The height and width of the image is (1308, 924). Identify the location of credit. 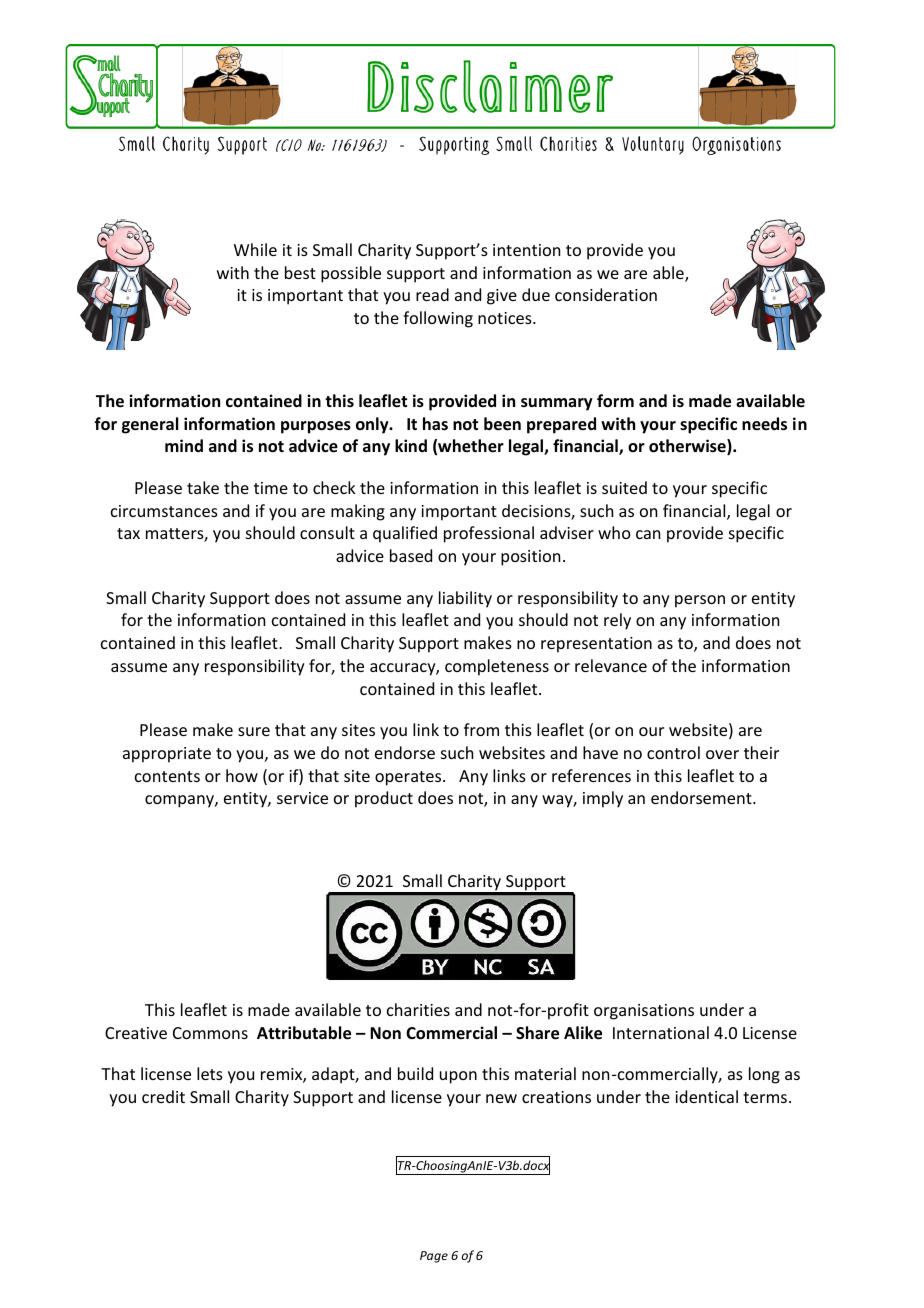
(163, 1096).
